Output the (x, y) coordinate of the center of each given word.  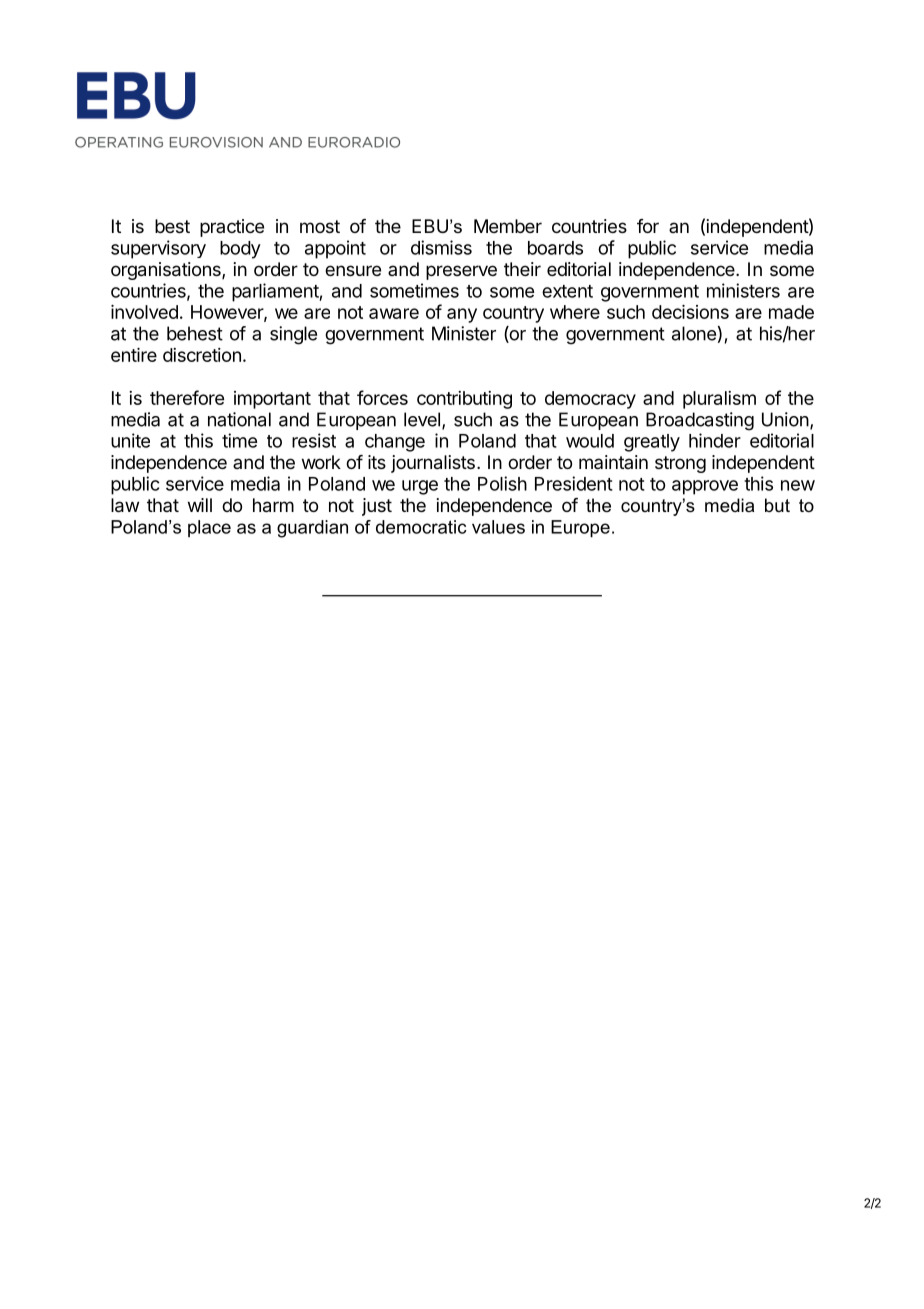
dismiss (441, 247)
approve (705, 487)
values (498, 527)
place (209, 528)
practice (232, 228)
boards (555, 248)
